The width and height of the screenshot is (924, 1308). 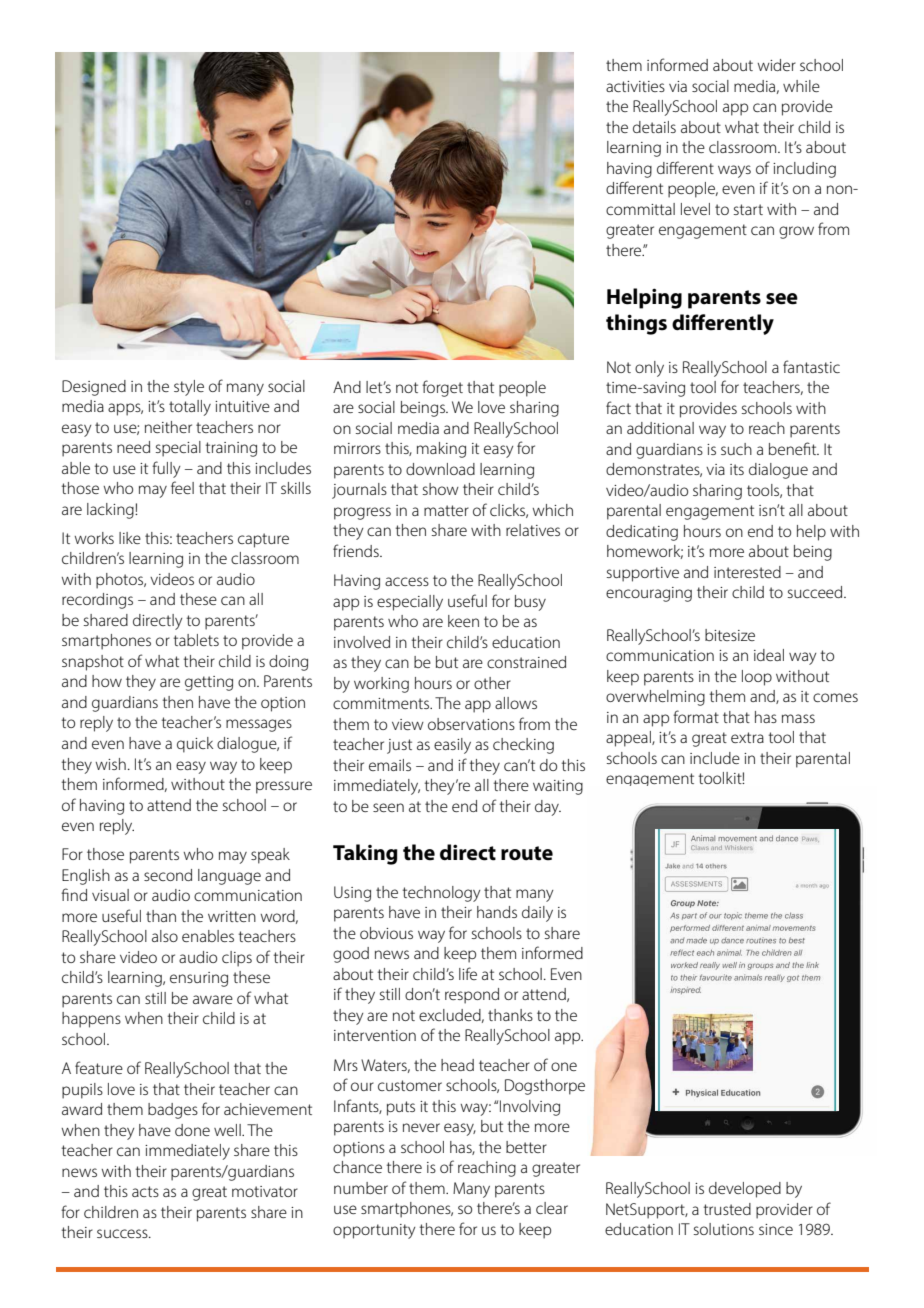 I want to click on style, so click(x=189, y=388).
